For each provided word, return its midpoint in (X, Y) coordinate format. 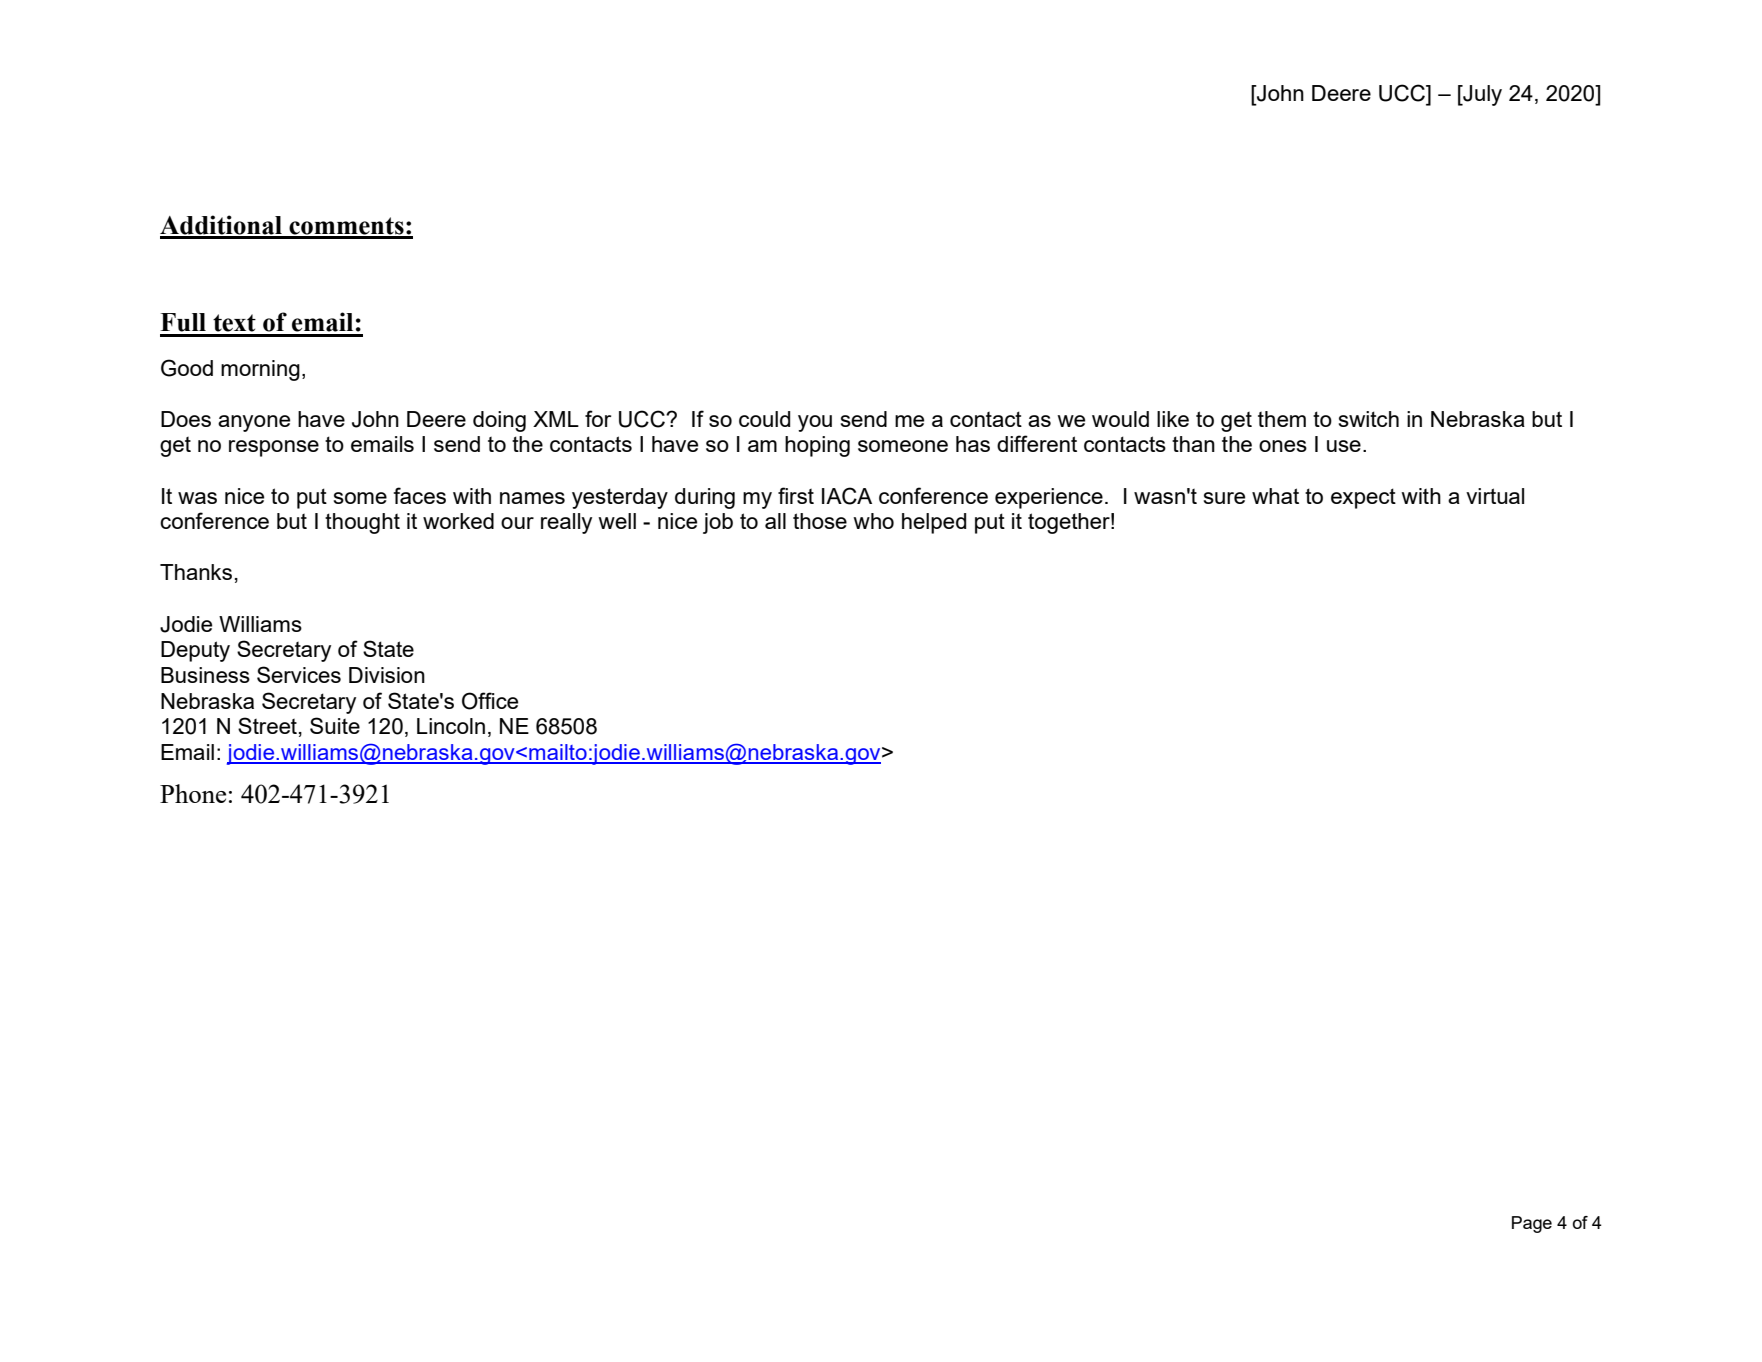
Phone (193, 793)
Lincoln (451, 726)
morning (260, 370)
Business (205, 675)
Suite (335, 725)
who (873, 521)
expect (1363, 498)
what (1275, 496)
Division (387, 675)
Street (267, 725)
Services (299, 674)
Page (1532, 1224)
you (815, 423)
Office (490, 701)
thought (362, 523)
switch (1369, 419)
